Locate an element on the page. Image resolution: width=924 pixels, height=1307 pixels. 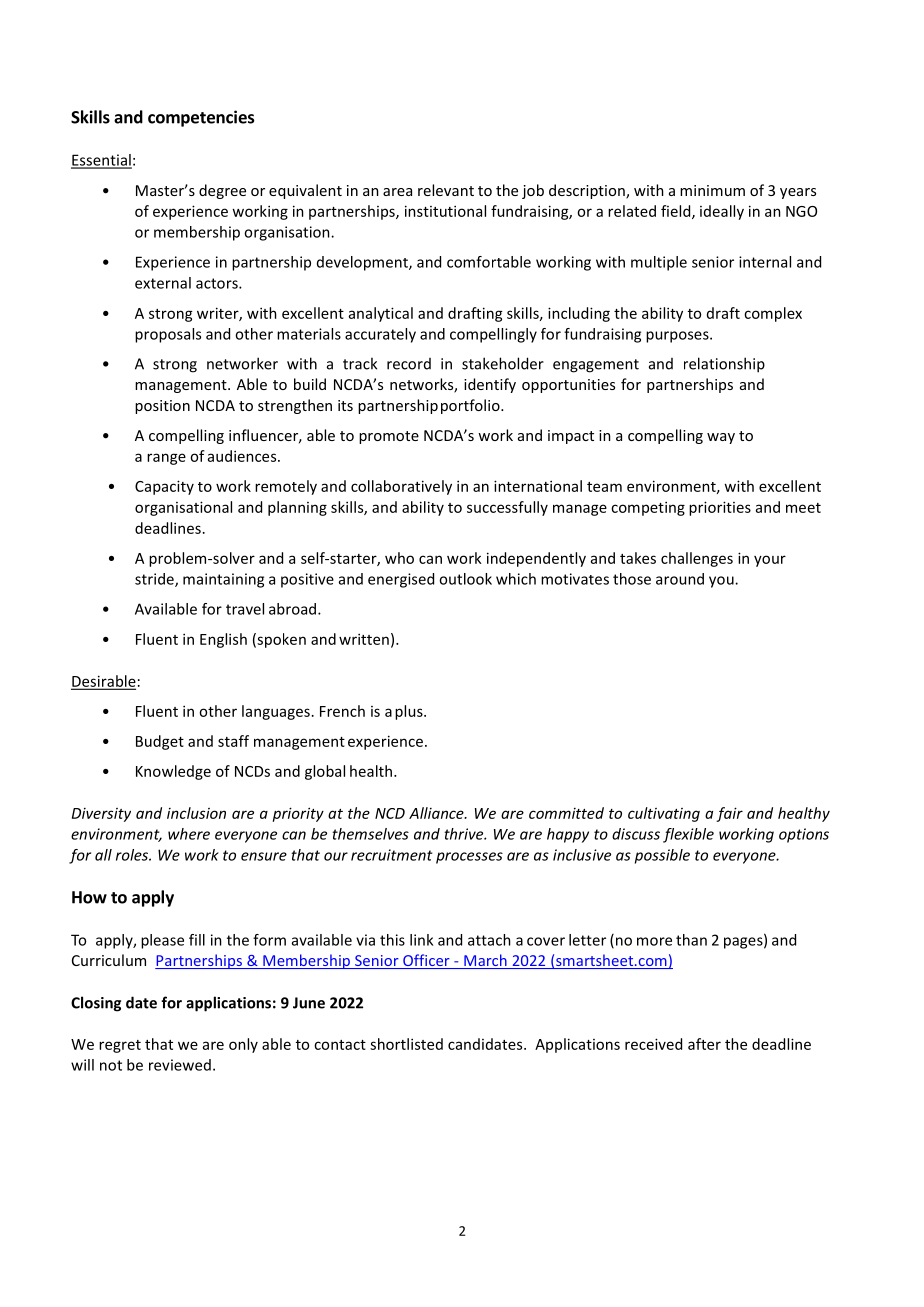
competencies is located at coordinates (201, 118).
